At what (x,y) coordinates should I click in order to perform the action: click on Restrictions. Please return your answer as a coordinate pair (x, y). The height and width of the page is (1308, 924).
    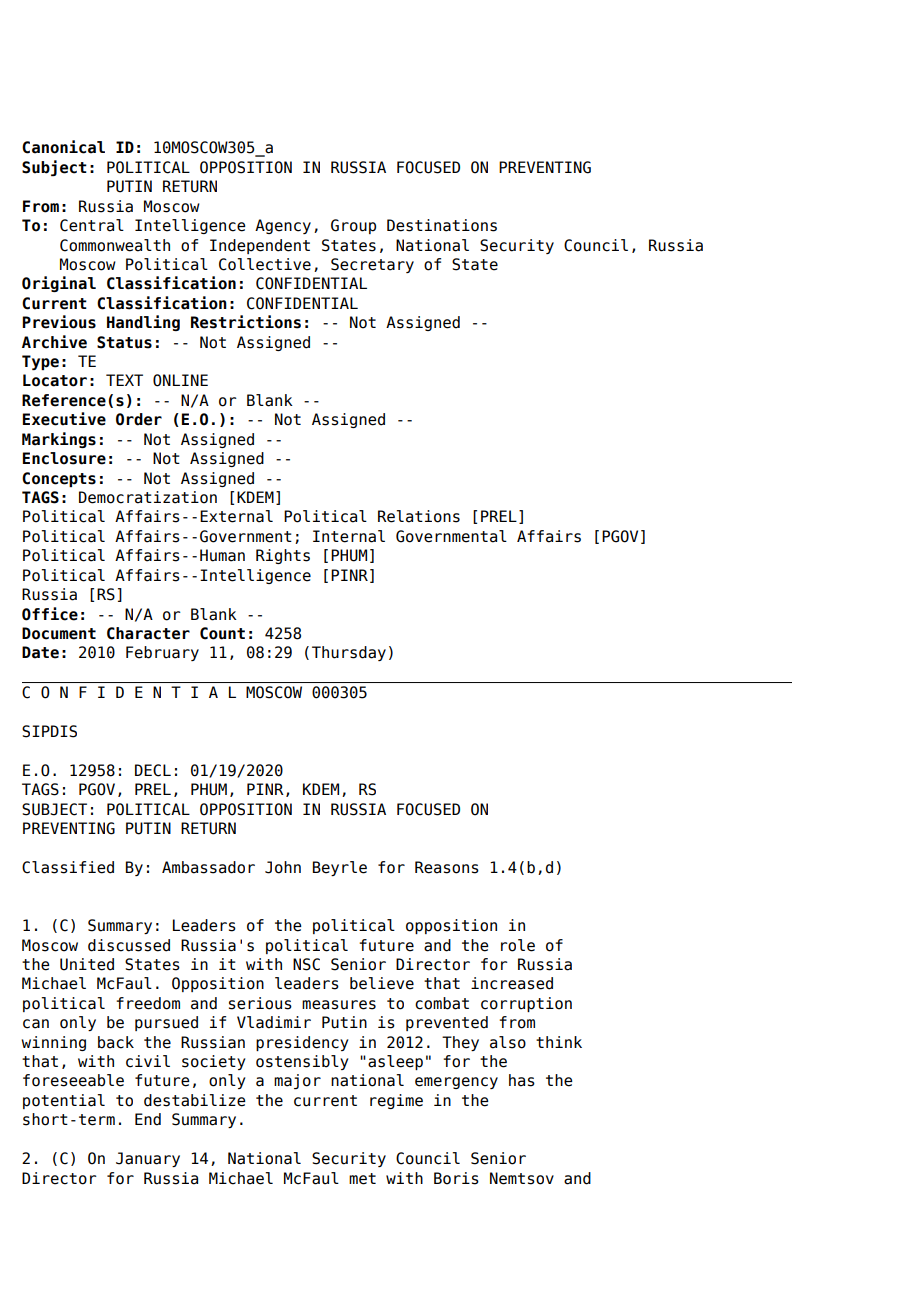
    Looking at the image, I should click on (246, 322).
